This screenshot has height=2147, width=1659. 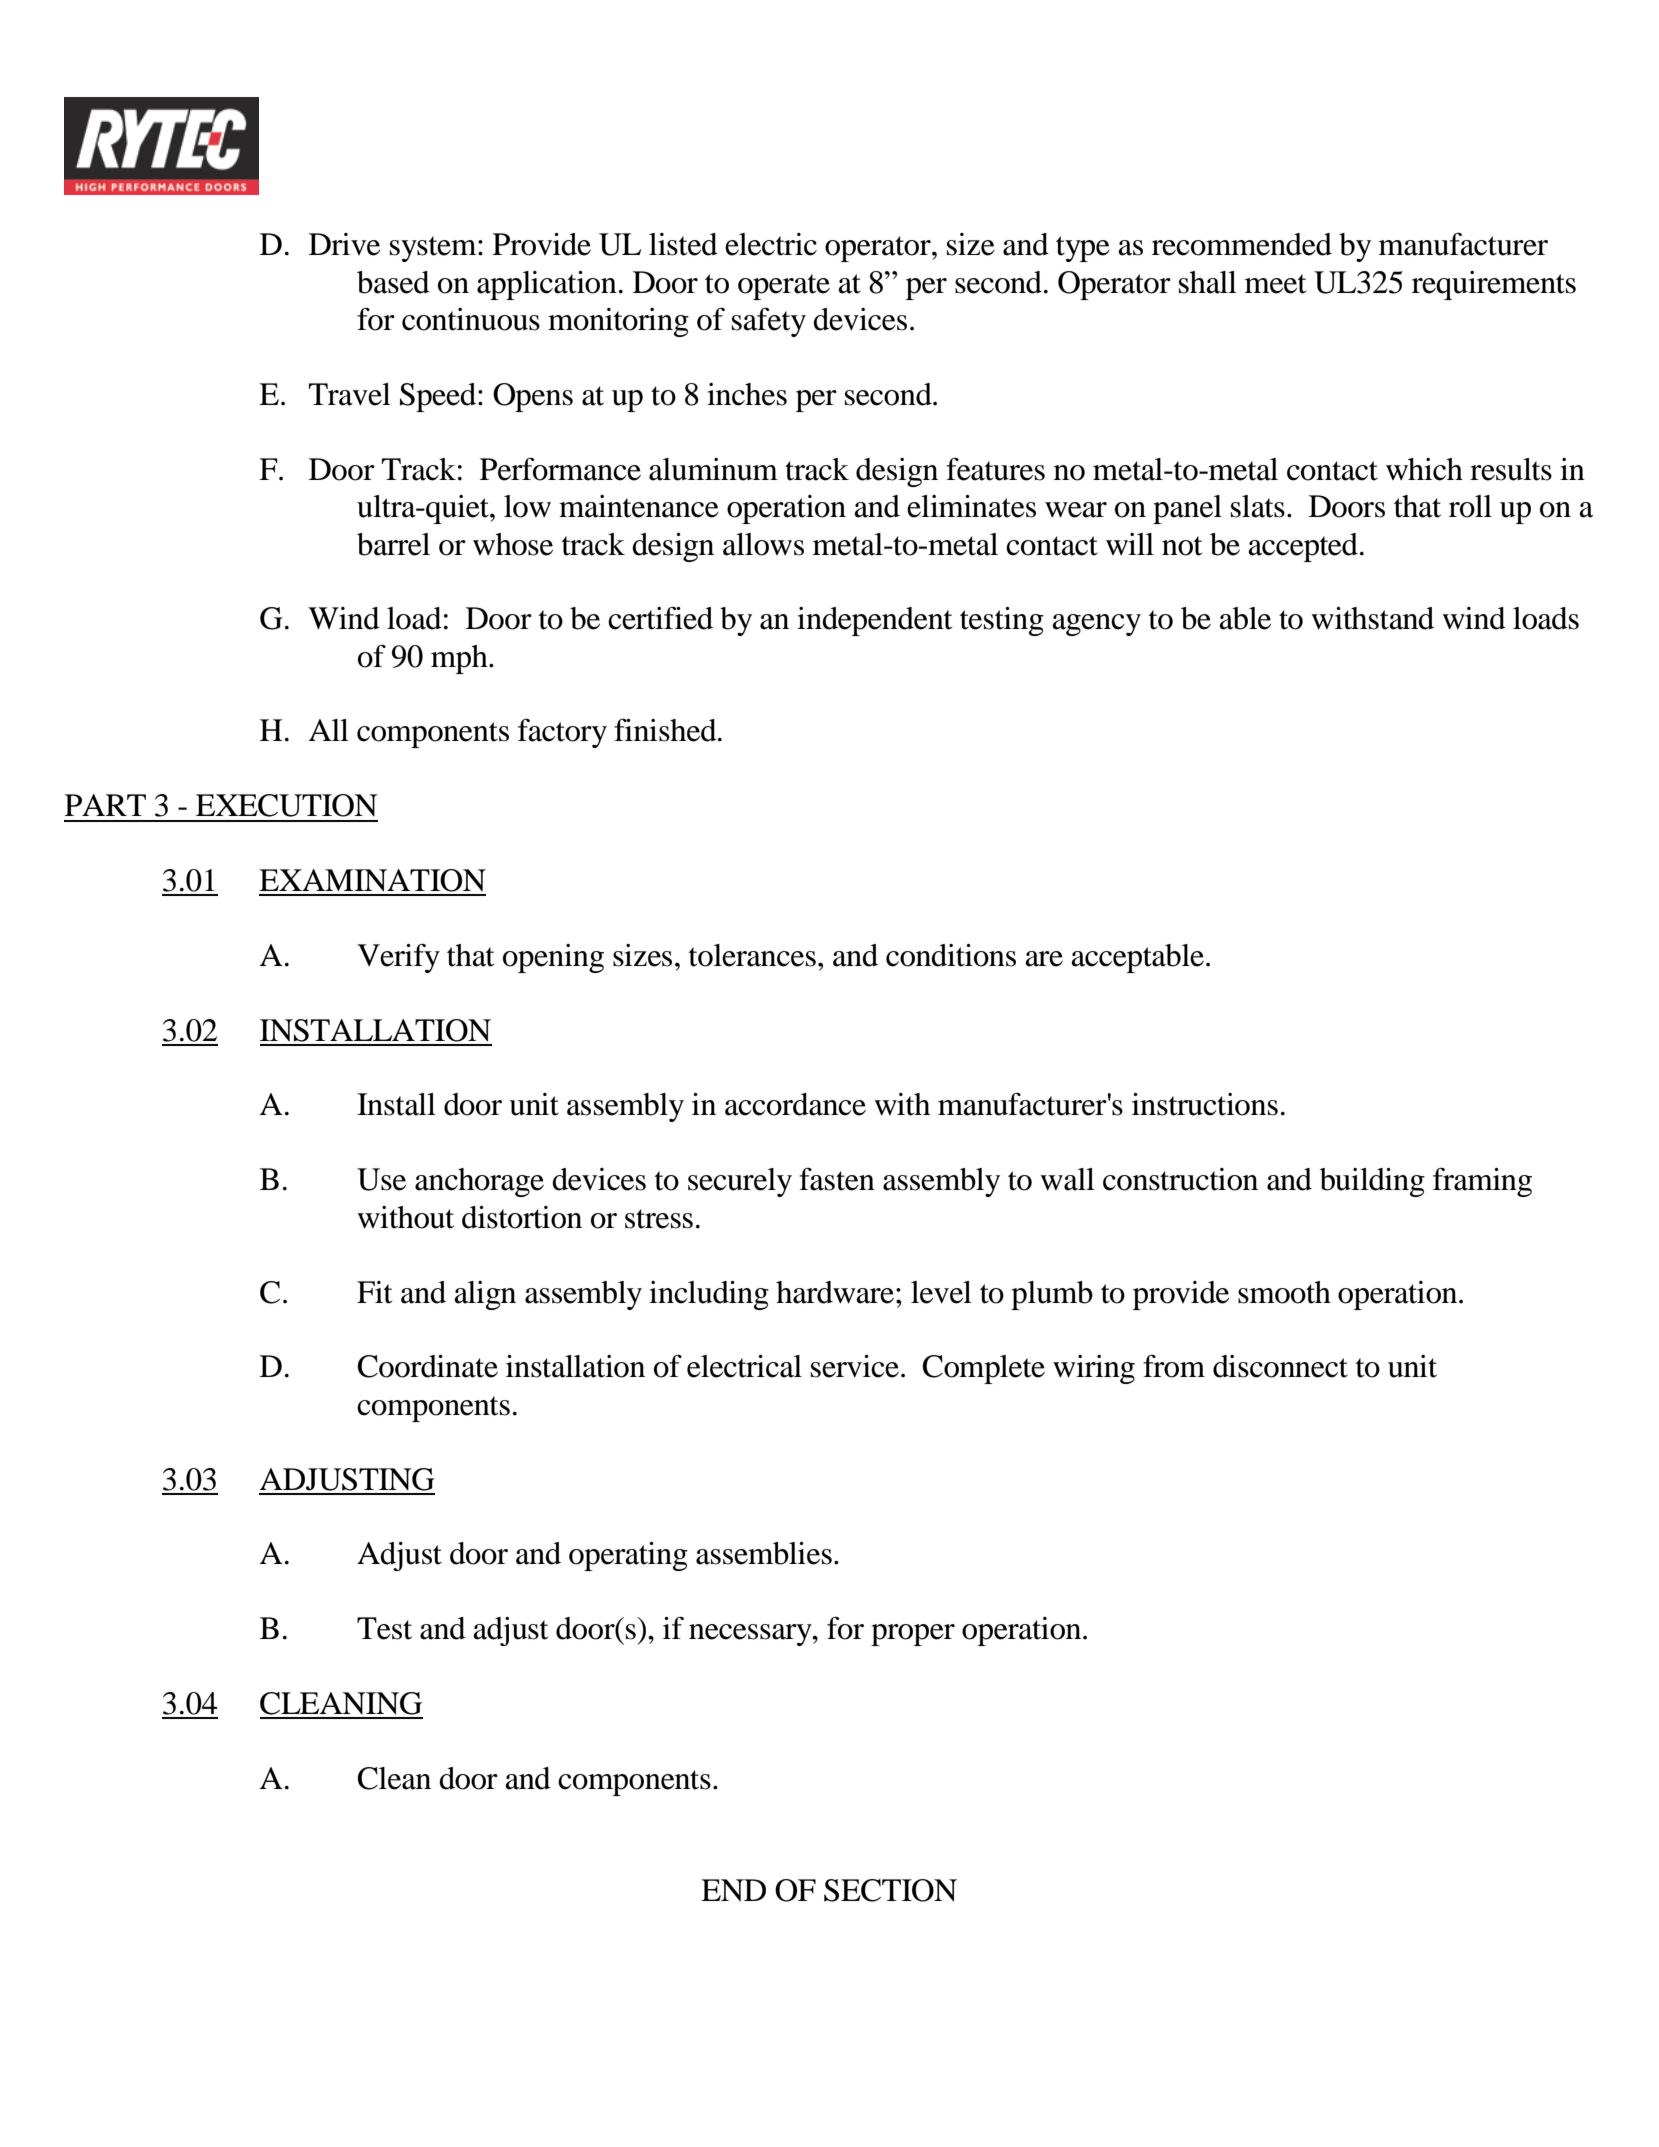 What do you see at coordinates (381, 1179) in the screenshot?
I see `Use` at bounding box center [381, 1179].
